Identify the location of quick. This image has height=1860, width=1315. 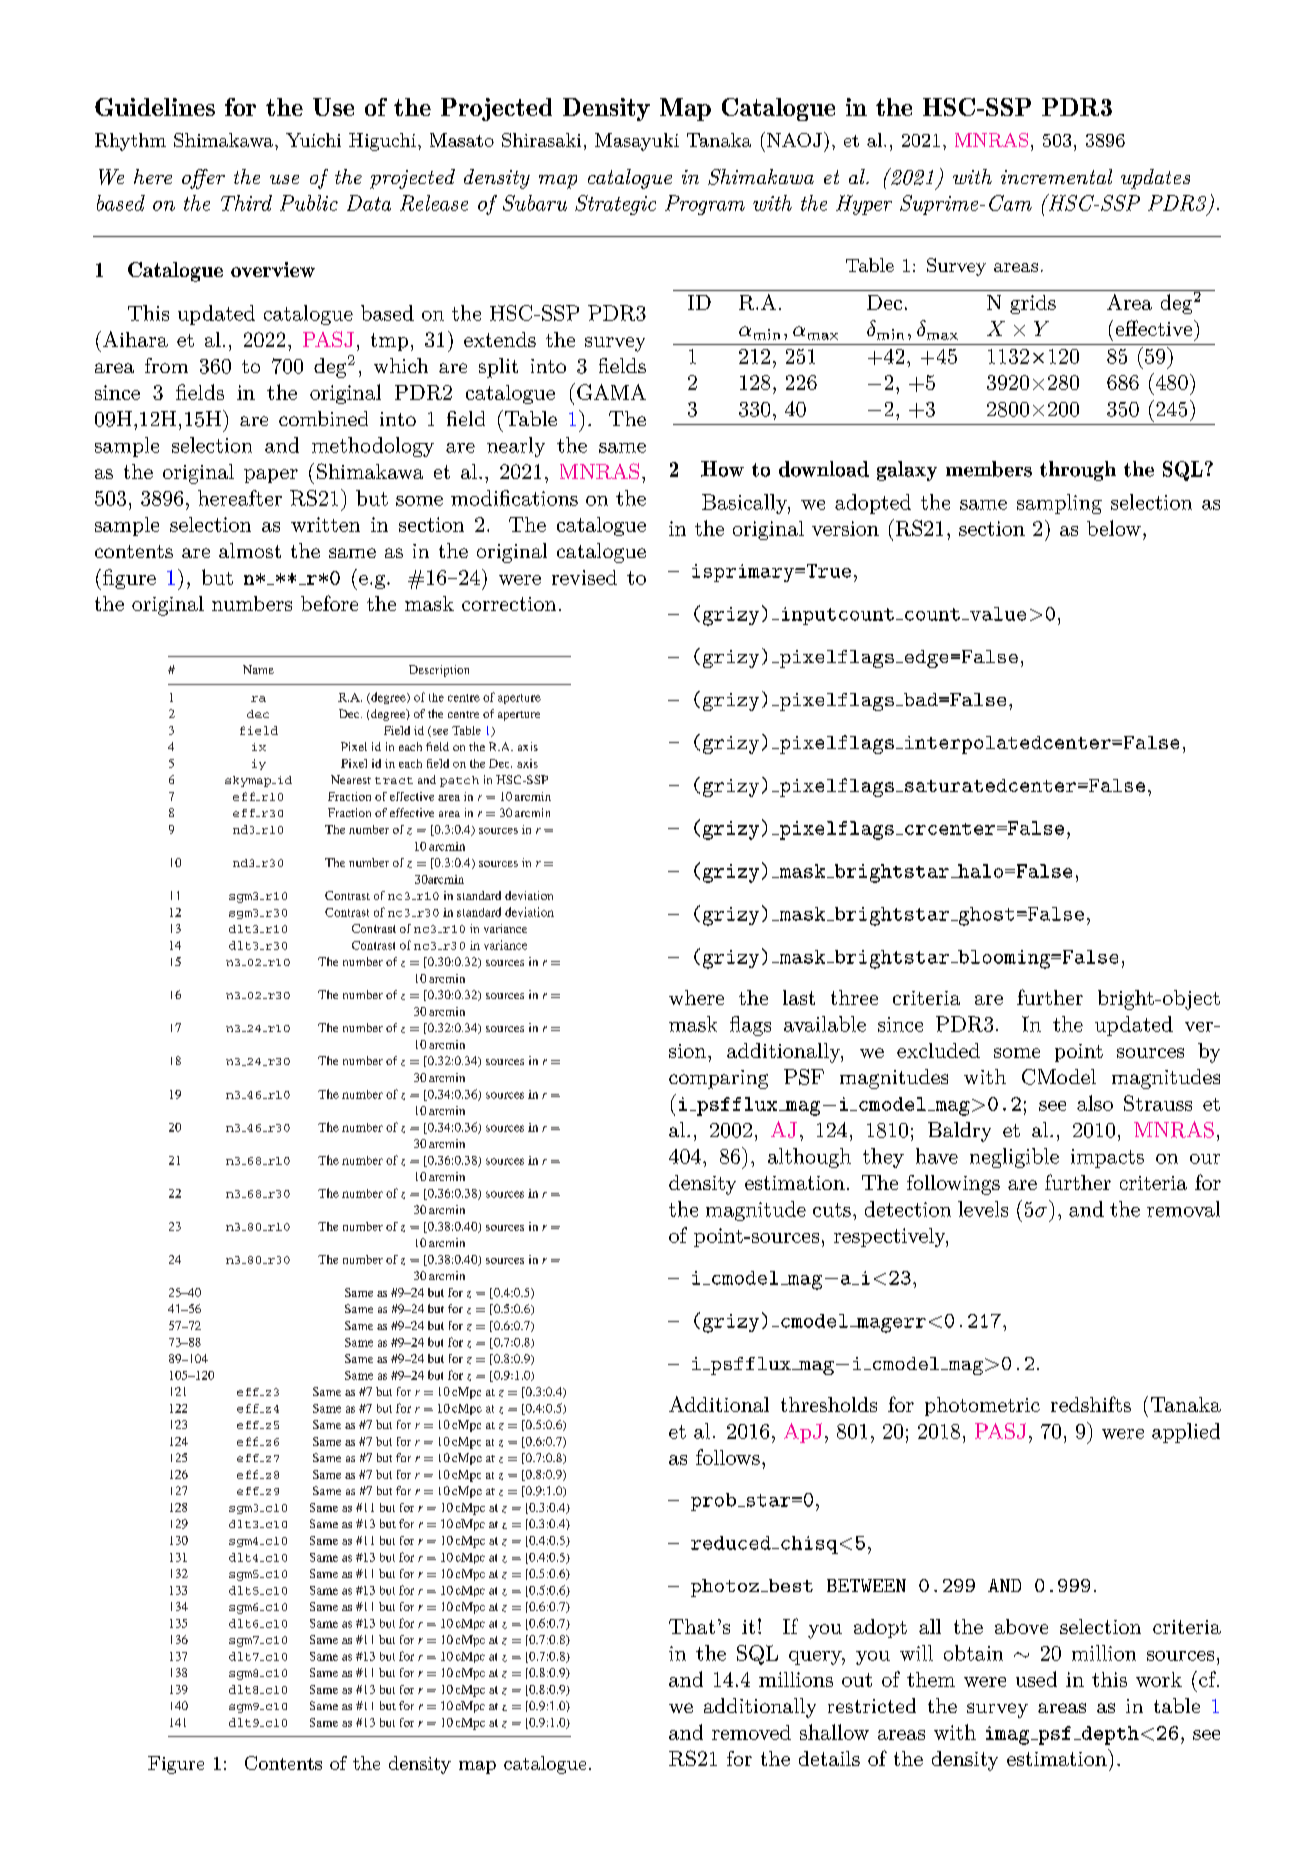
(696, 1221).
